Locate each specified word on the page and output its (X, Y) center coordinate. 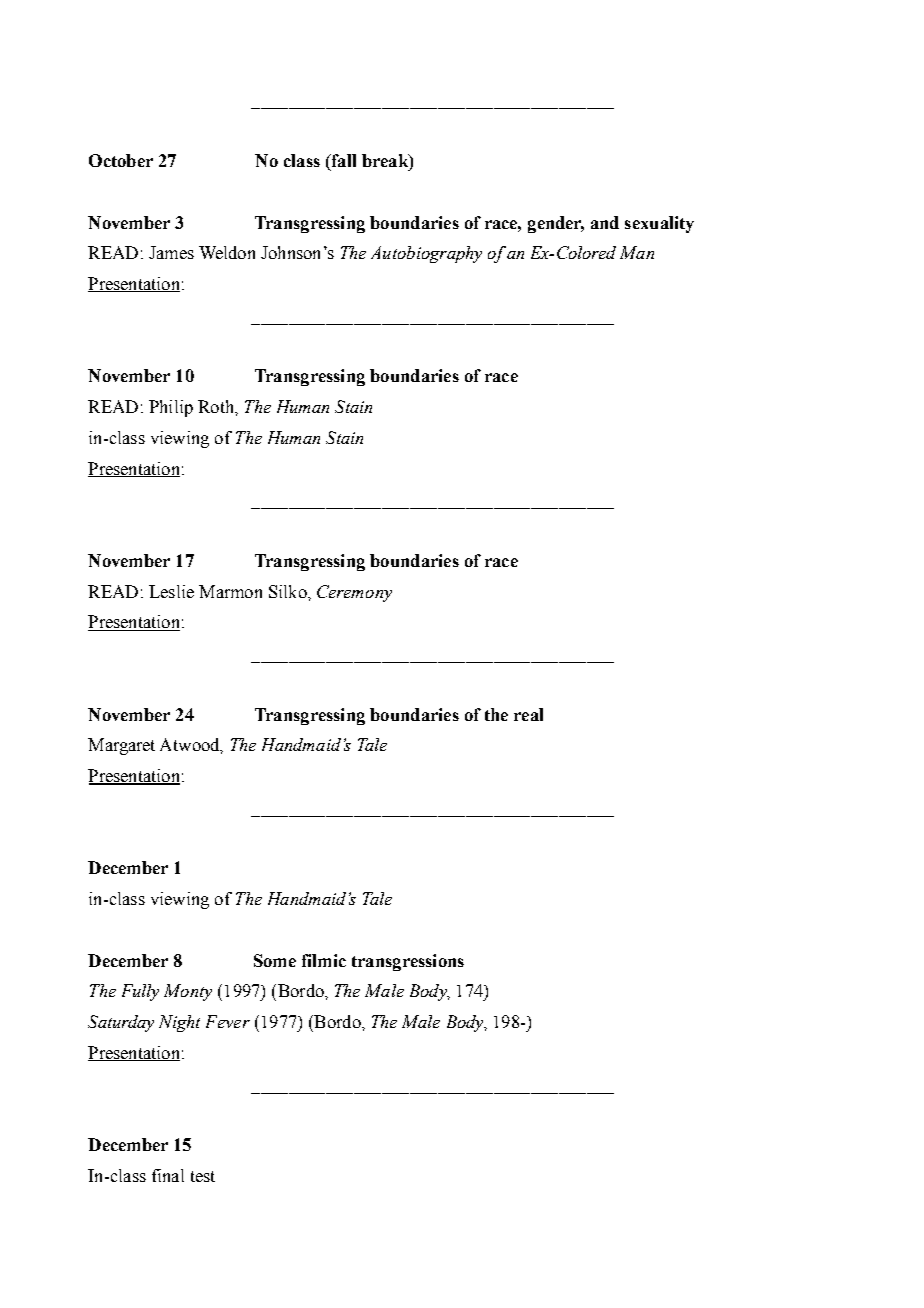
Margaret (121, 746)
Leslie (171, 591)
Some (275, 960)
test (203, 1176)
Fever (228, 1021)
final (168, 1175)
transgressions (408, 962)
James (171, 252)
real (528, 714)
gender (556, 224)
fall (342, 162)
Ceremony (354, 593)
